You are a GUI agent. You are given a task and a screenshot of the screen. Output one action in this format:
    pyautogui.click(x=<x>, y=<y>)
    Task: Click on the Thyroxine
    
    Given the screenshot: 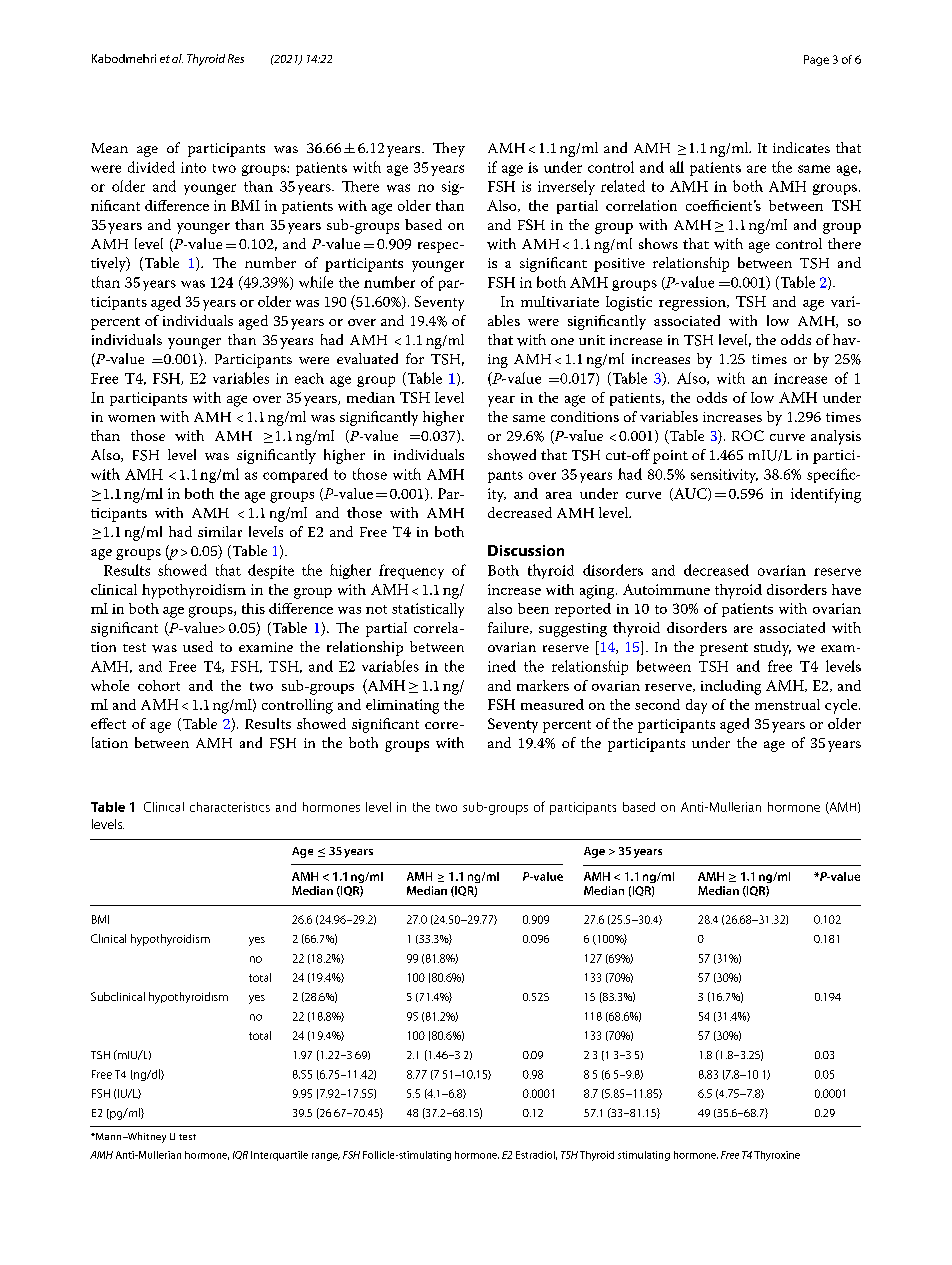 What is the action you would take?
    pyautogui.click(x=777, y=1156)
